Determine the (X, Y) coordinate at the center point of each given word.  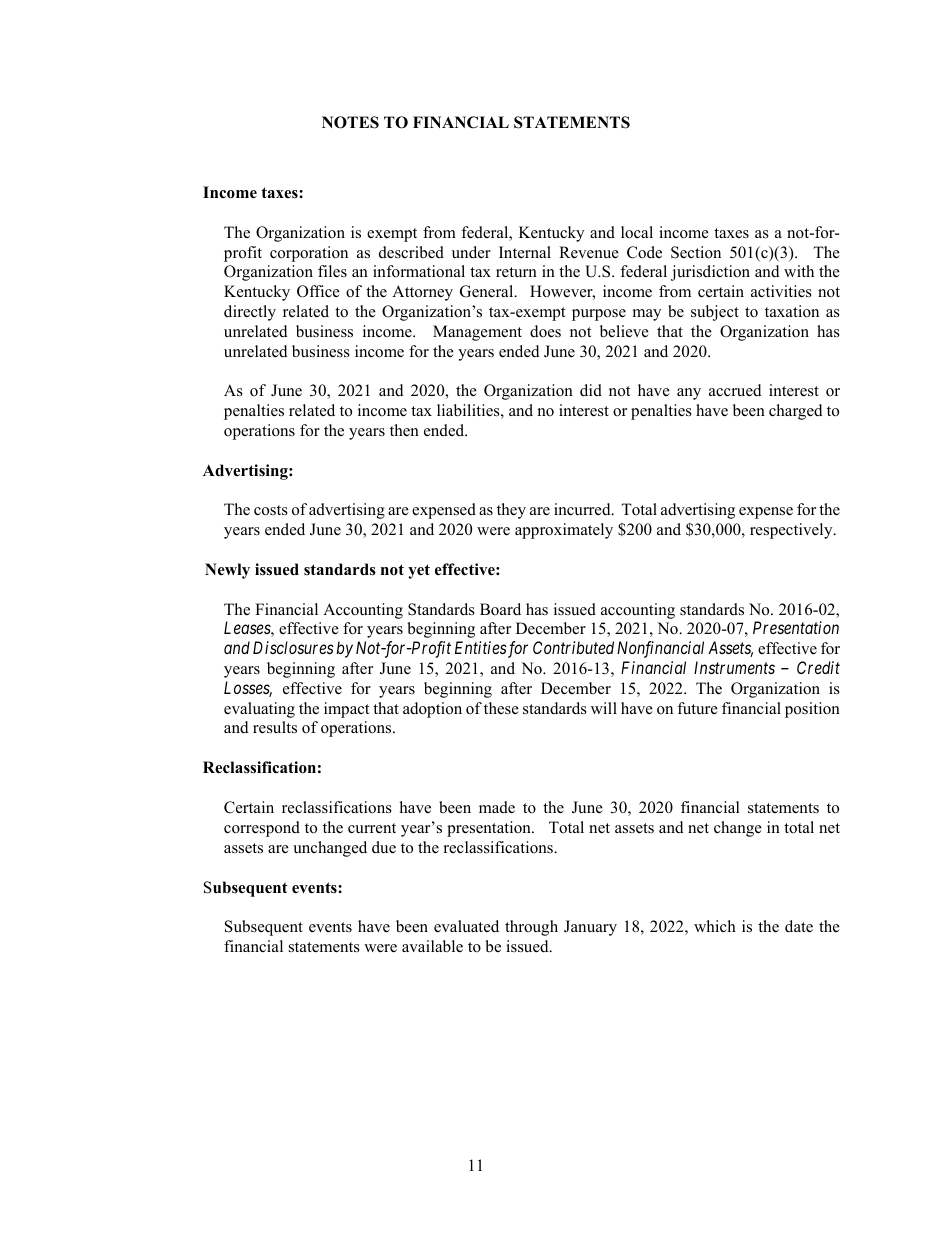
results (275, 727)
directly (250, 313)
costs (271, 510)
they (511, 511)
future (697, 708)
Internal (525, 252)
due (384, 847)
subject (715, 313)
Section (696, 252)
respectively (792, 531)
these (501, 708)
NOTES (350, 122)
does (545, 331)
